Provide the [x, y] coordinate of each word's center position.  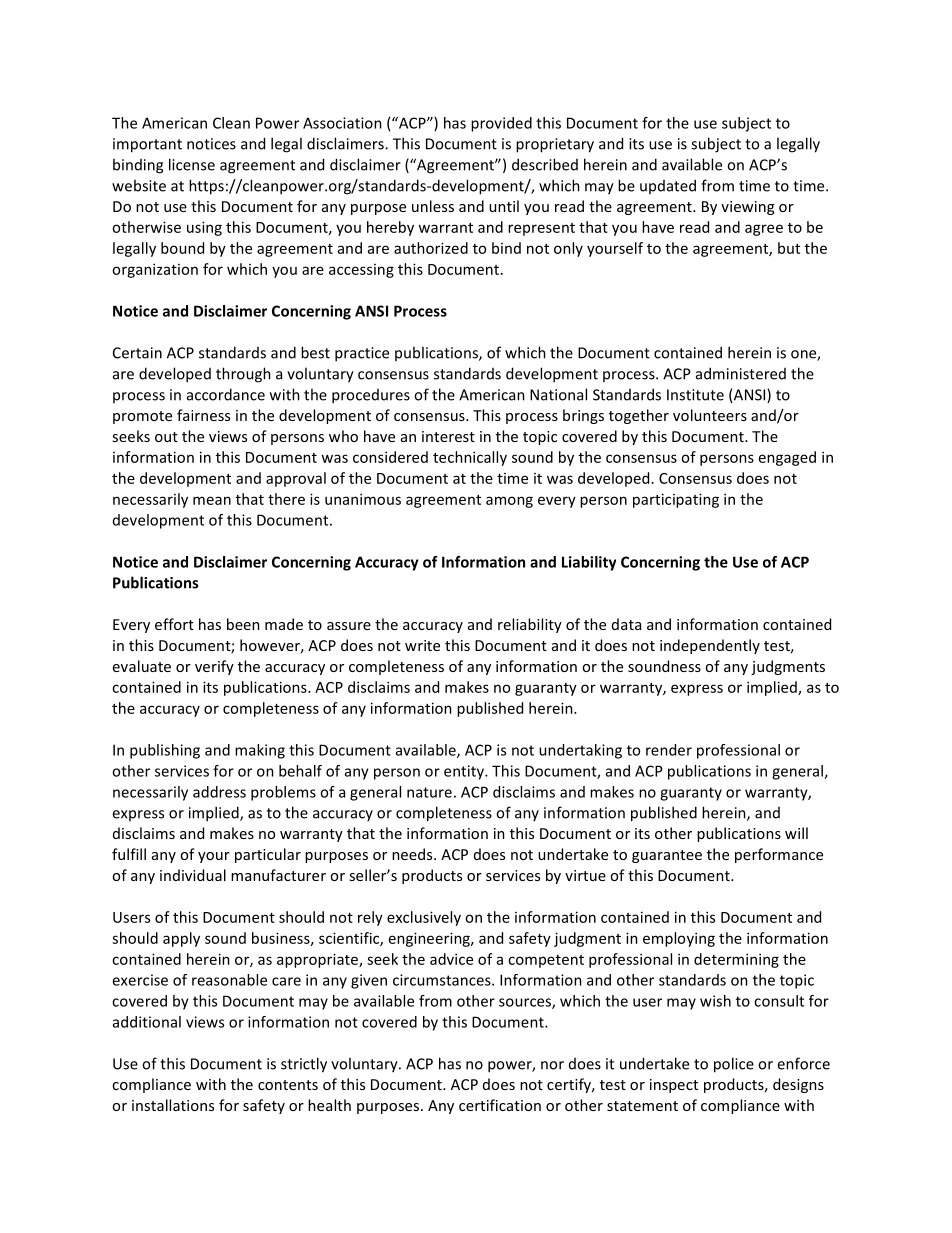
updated [668, 186]
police [734, 1065]
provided [501, 124]
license [192, 164]
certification [500, 1105]
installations [173, 1105]
